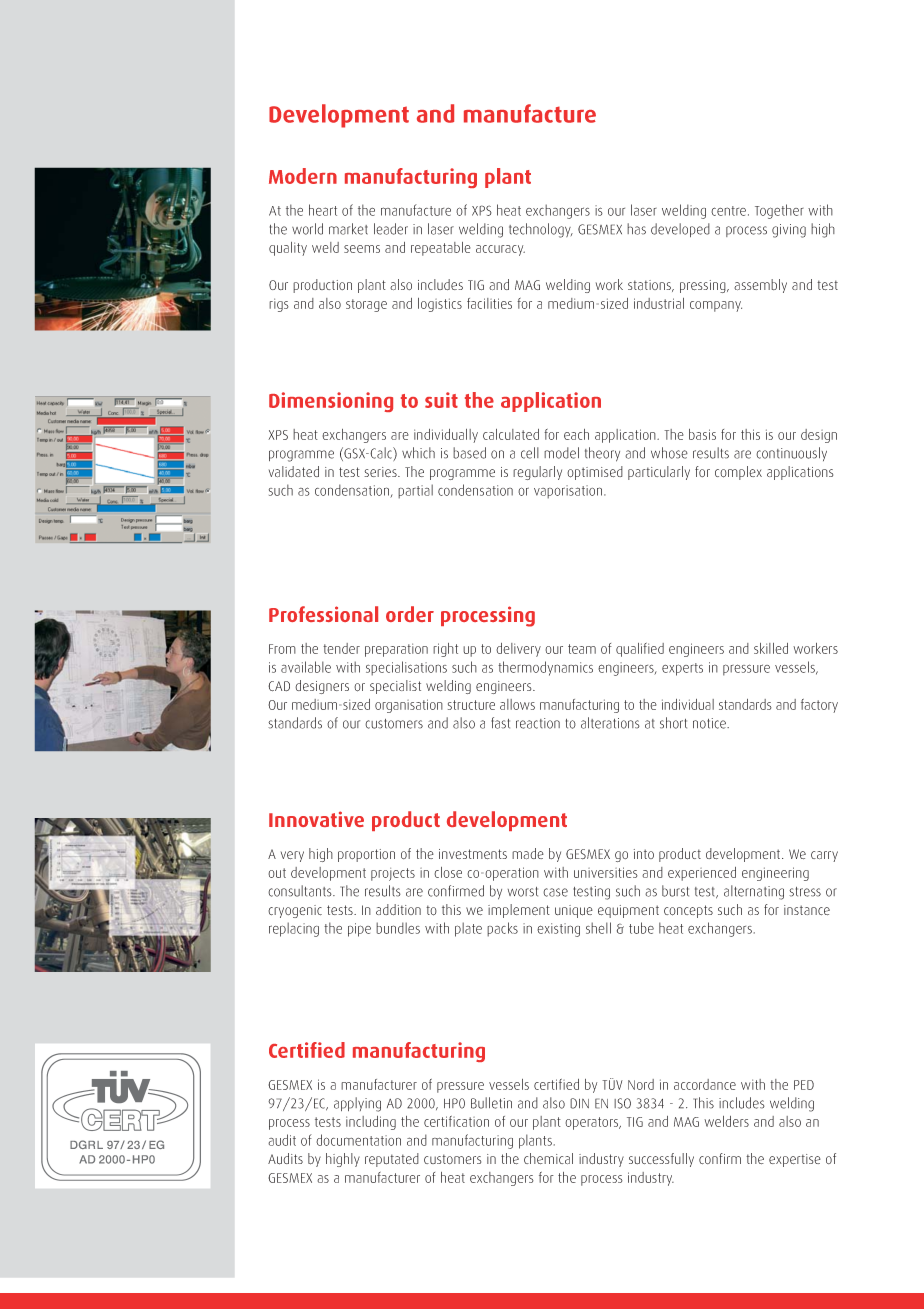 The height and width of the screenshot is (1309, 924). I want to click on pipe, so click(359, 930).
